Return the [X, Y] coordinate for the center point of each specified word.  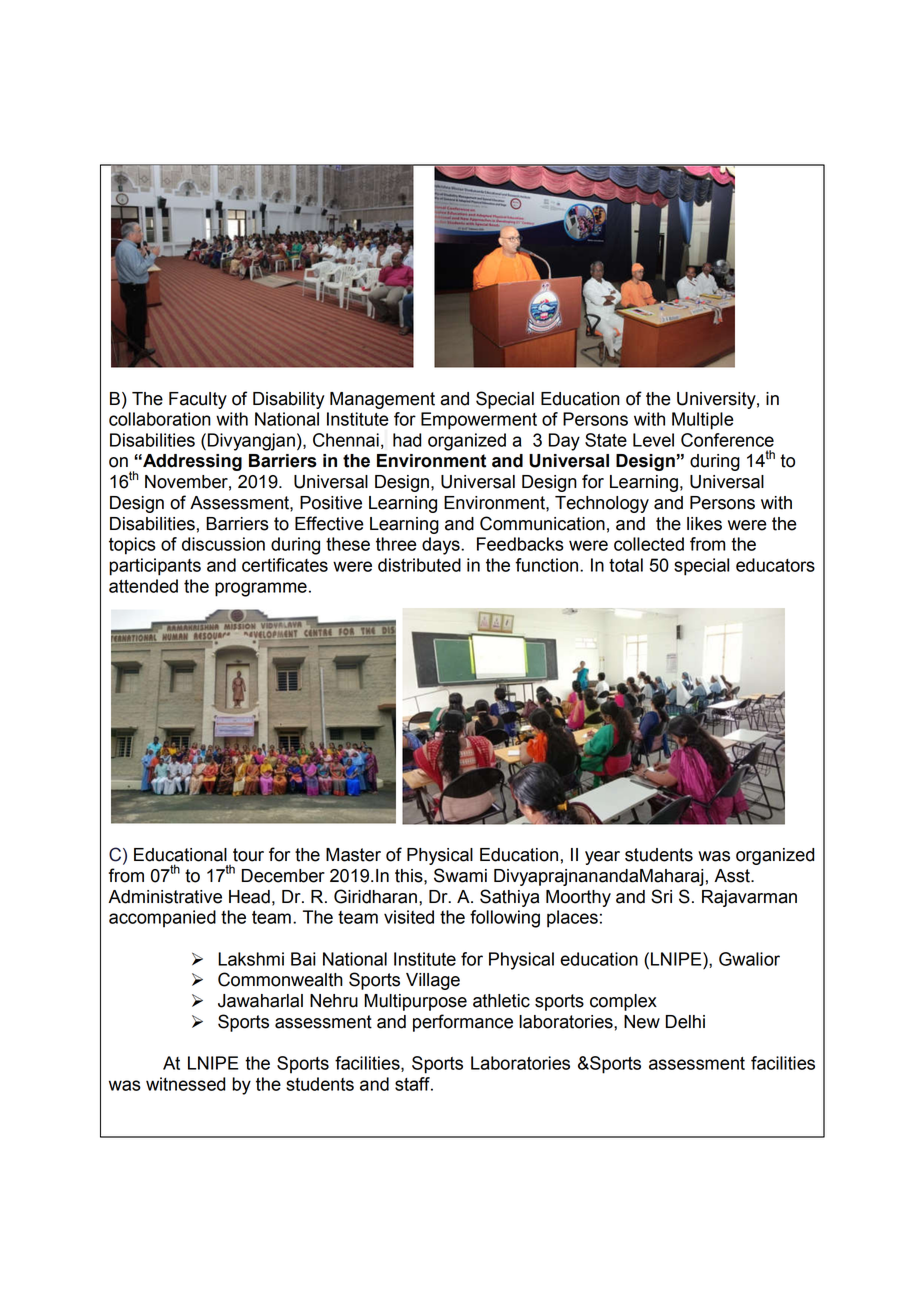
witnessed [186, 1084]
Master [353, 855]
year [602, 858]
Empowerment [479, 421]
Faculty [198, 400]
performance [463, 1023]
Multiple [703, 421]
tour [248, 855]
